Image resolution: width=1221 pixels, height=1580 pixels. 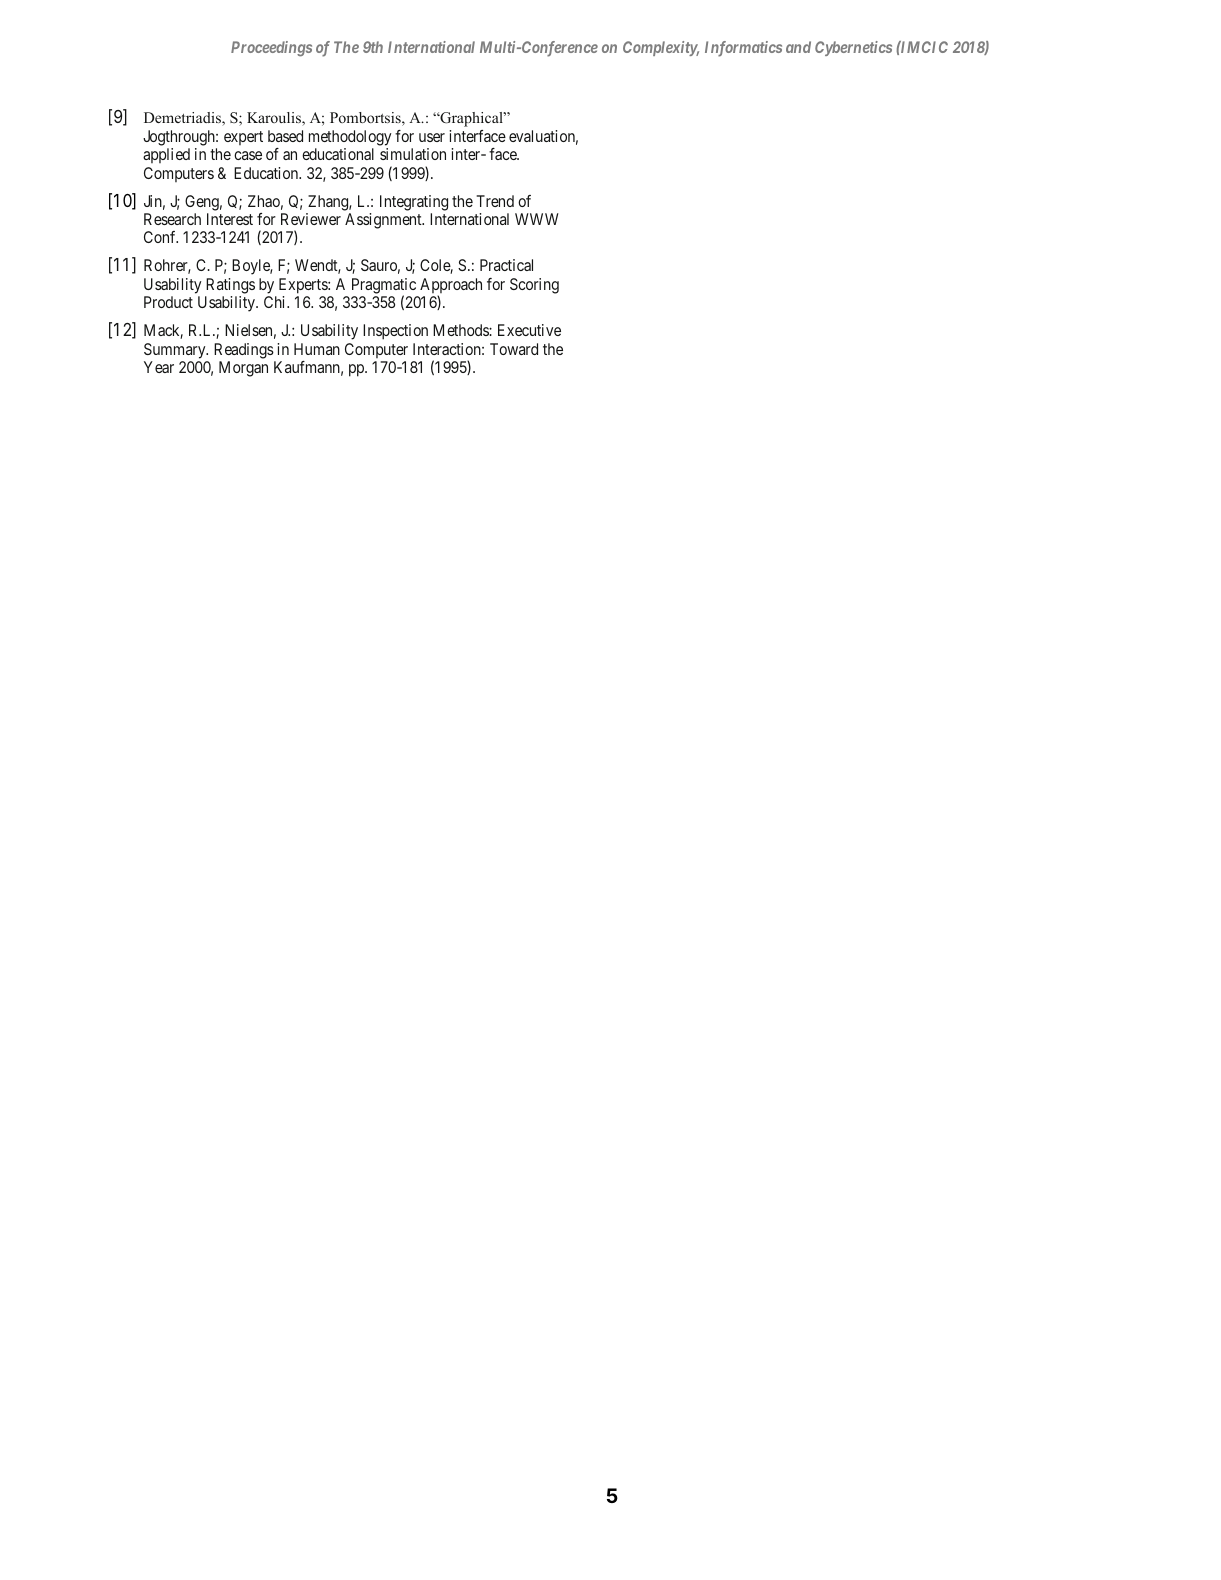 I want to click on Proceedings, so click(x=271, y=49).
